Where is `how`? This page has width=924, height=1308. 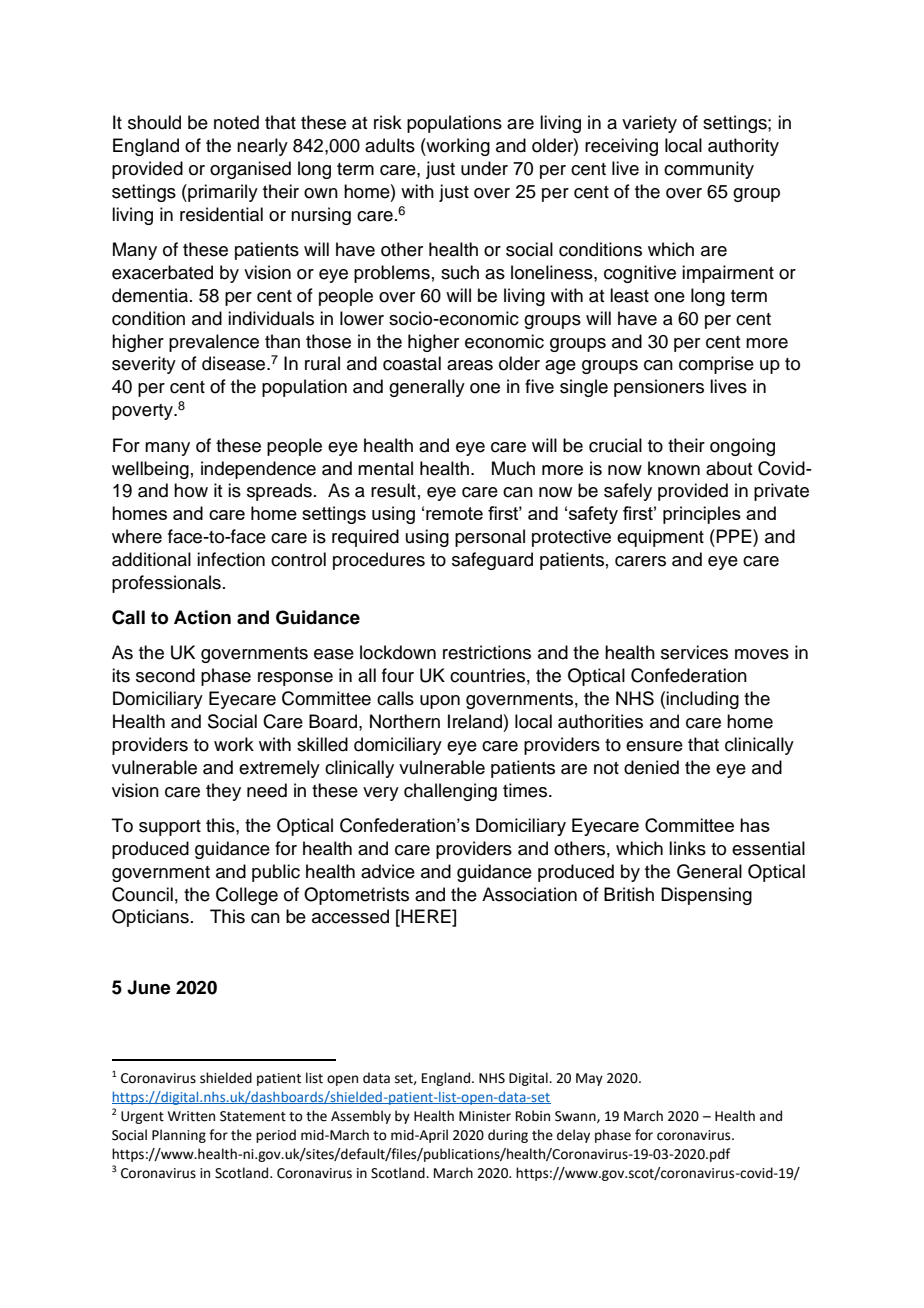 how is located at coordinates (191, 490).
